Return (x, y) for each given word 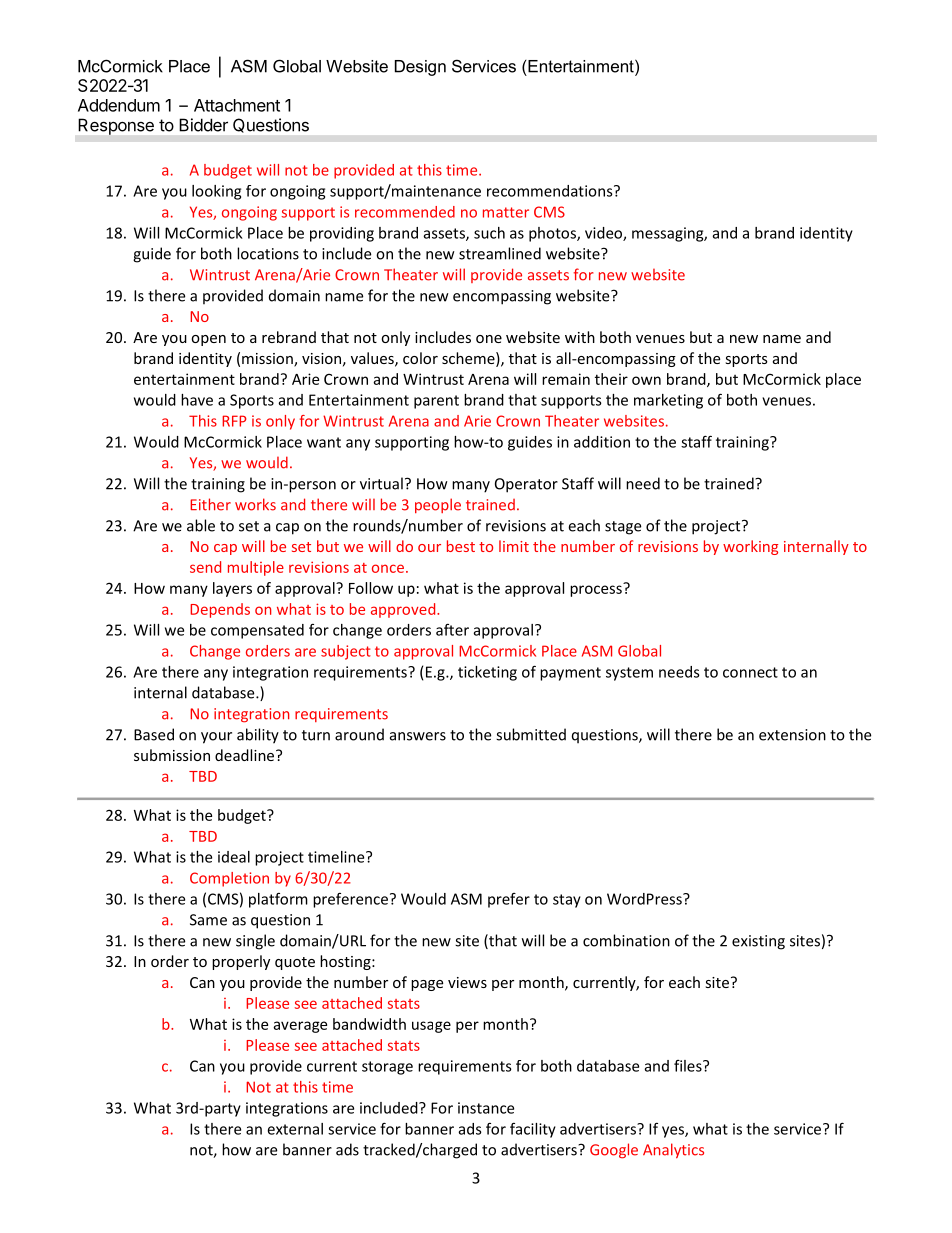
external (295, 1129)
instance (486, 1108)
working (750, 547)
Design (420, 68)
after (452, 630)
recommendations (551, 191)
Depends (220, 610)
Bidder (203, 125)
